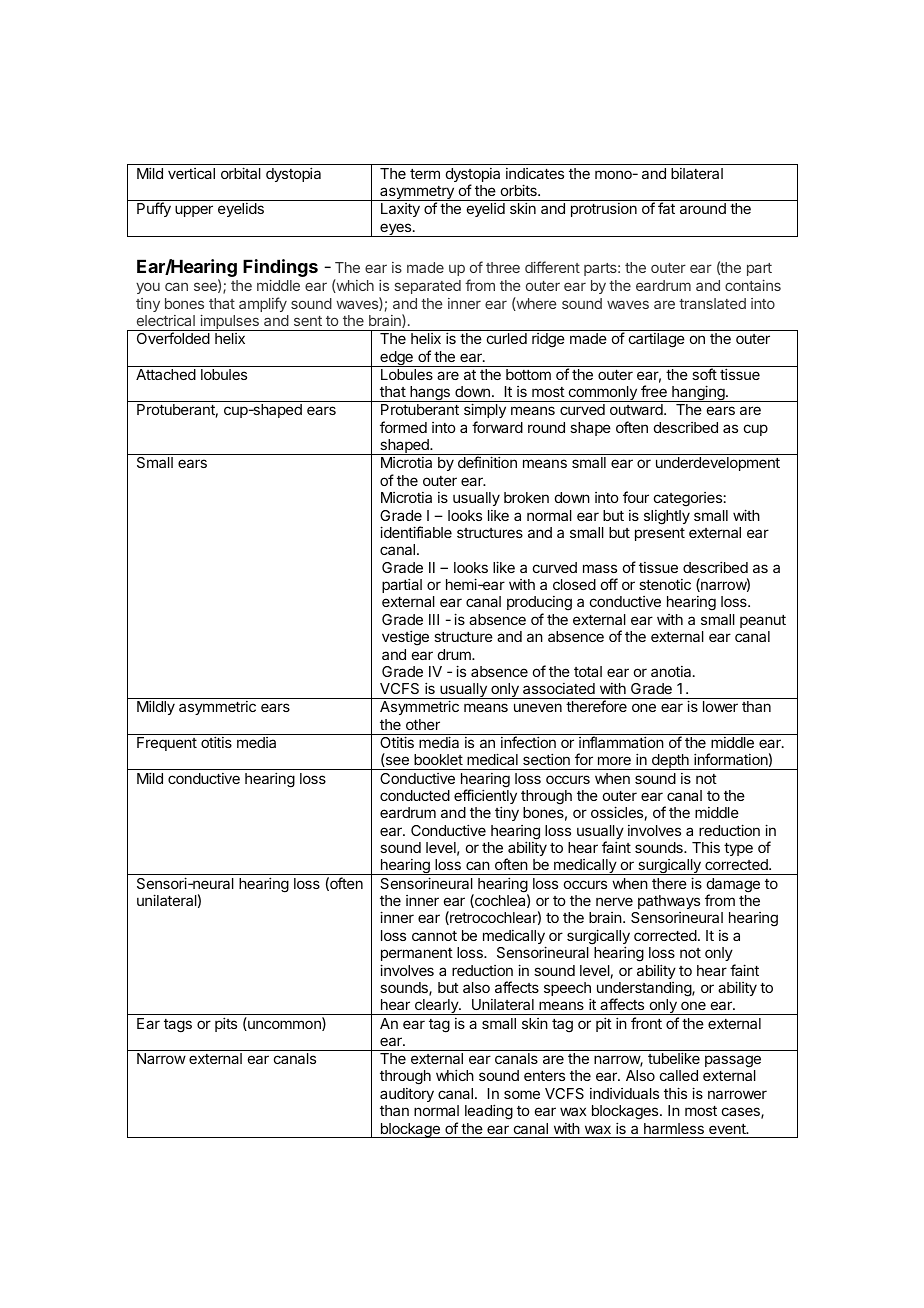 This screenshot has width=924, height=1308. Describe the element at coordinates (178, 1026) in the screenshot. I see `tags` at that location.
